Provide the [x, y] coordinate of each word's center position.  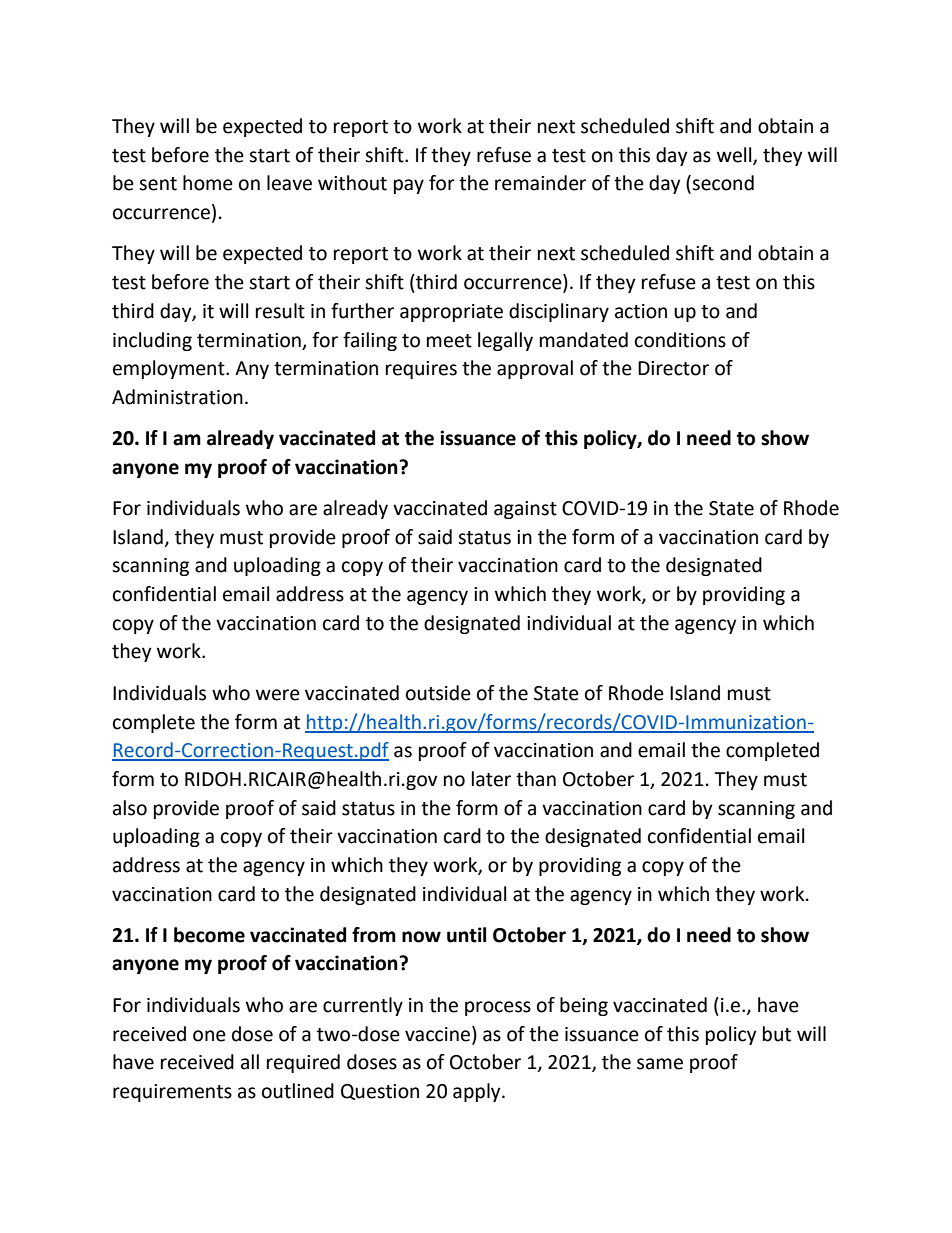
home [208, 183]
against [525, 510]
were [278, 695]
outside [438, 693]
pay [409, 186]
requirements [172, 1093]
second [723, 183]
